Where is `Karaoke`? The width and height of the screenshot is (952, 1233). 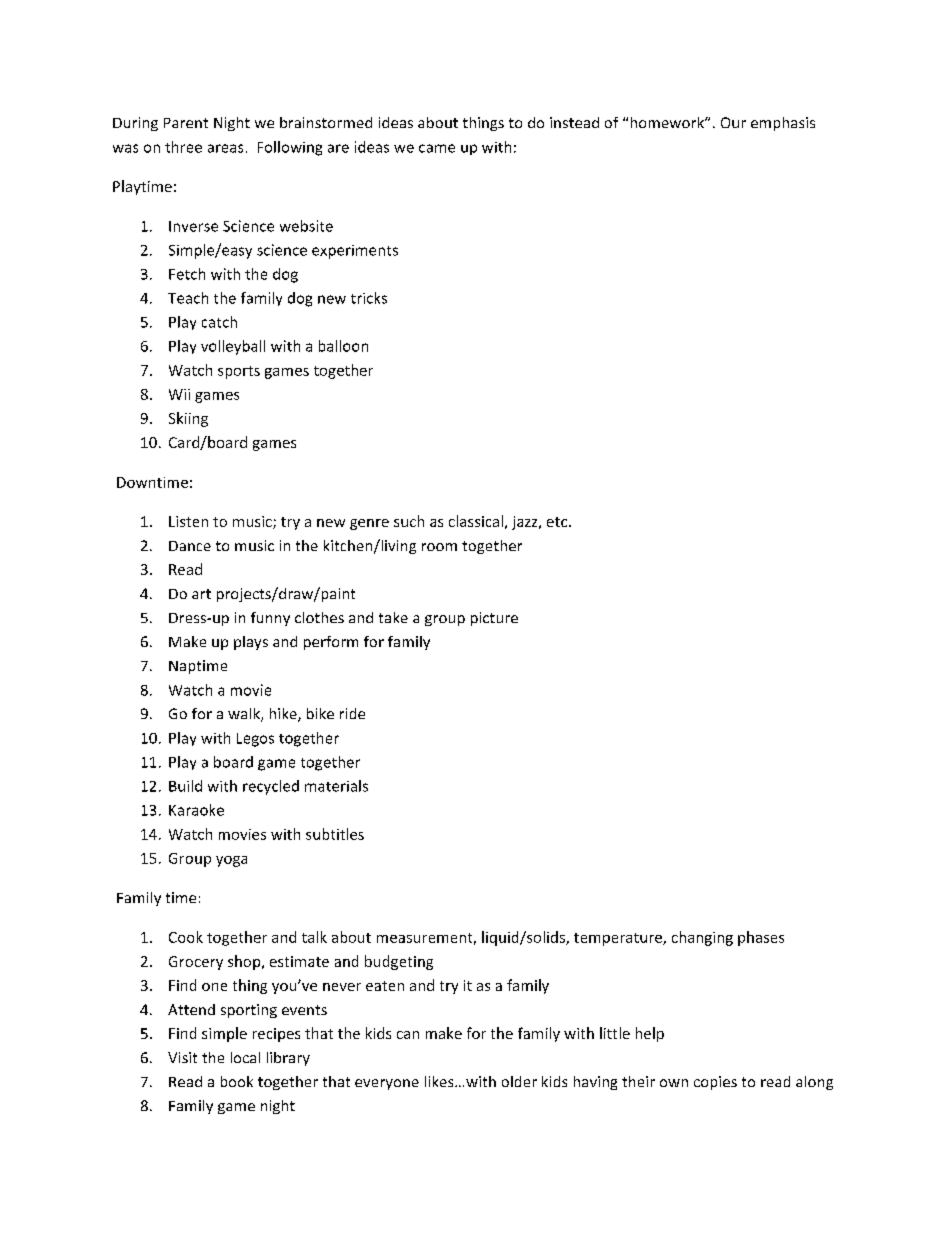 Karaoke is located at coordinates (196, 810).
